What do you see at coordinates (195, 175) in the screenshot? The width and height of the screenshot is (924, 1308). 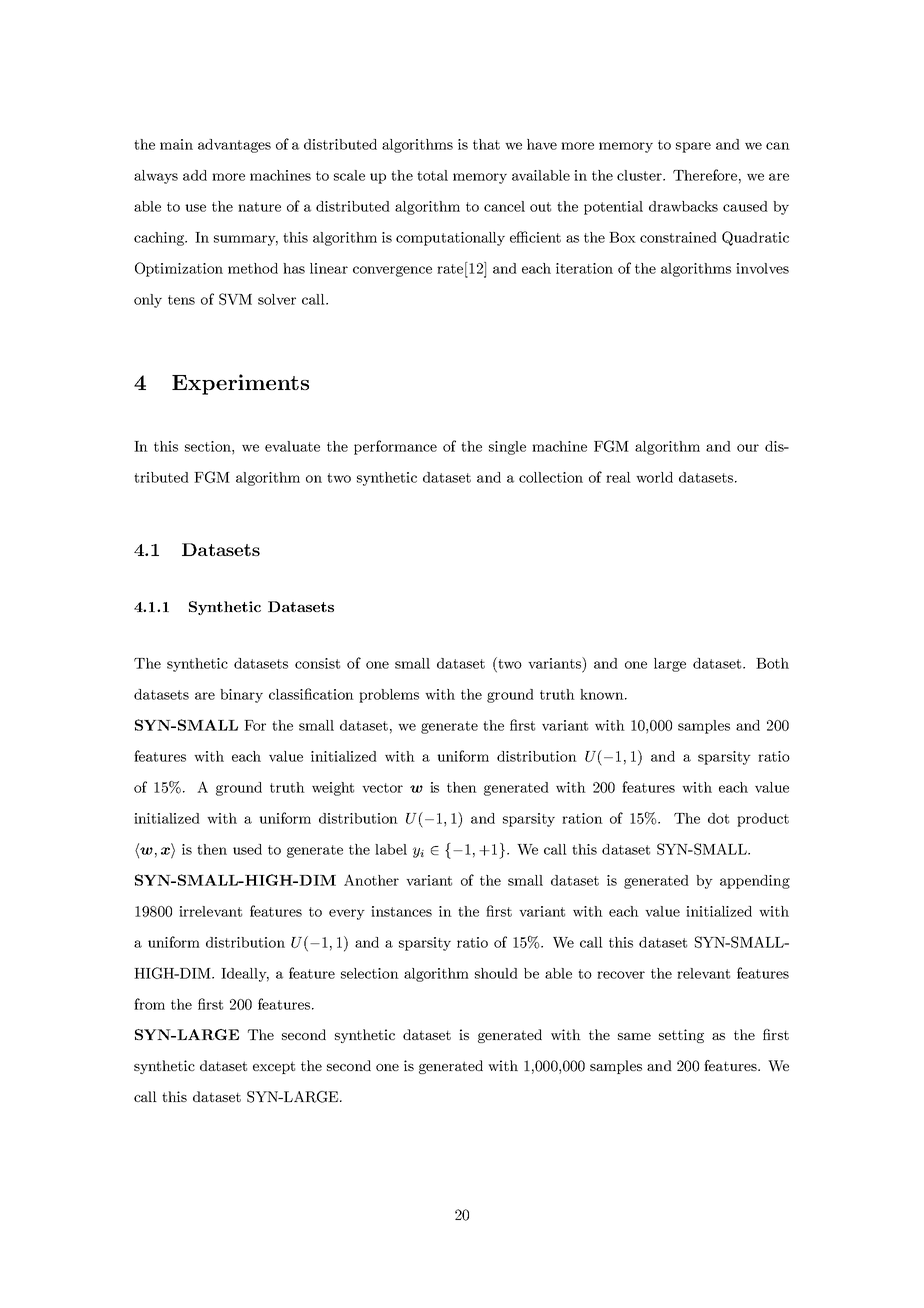 I see `add` at bounding box center [195, 175].
